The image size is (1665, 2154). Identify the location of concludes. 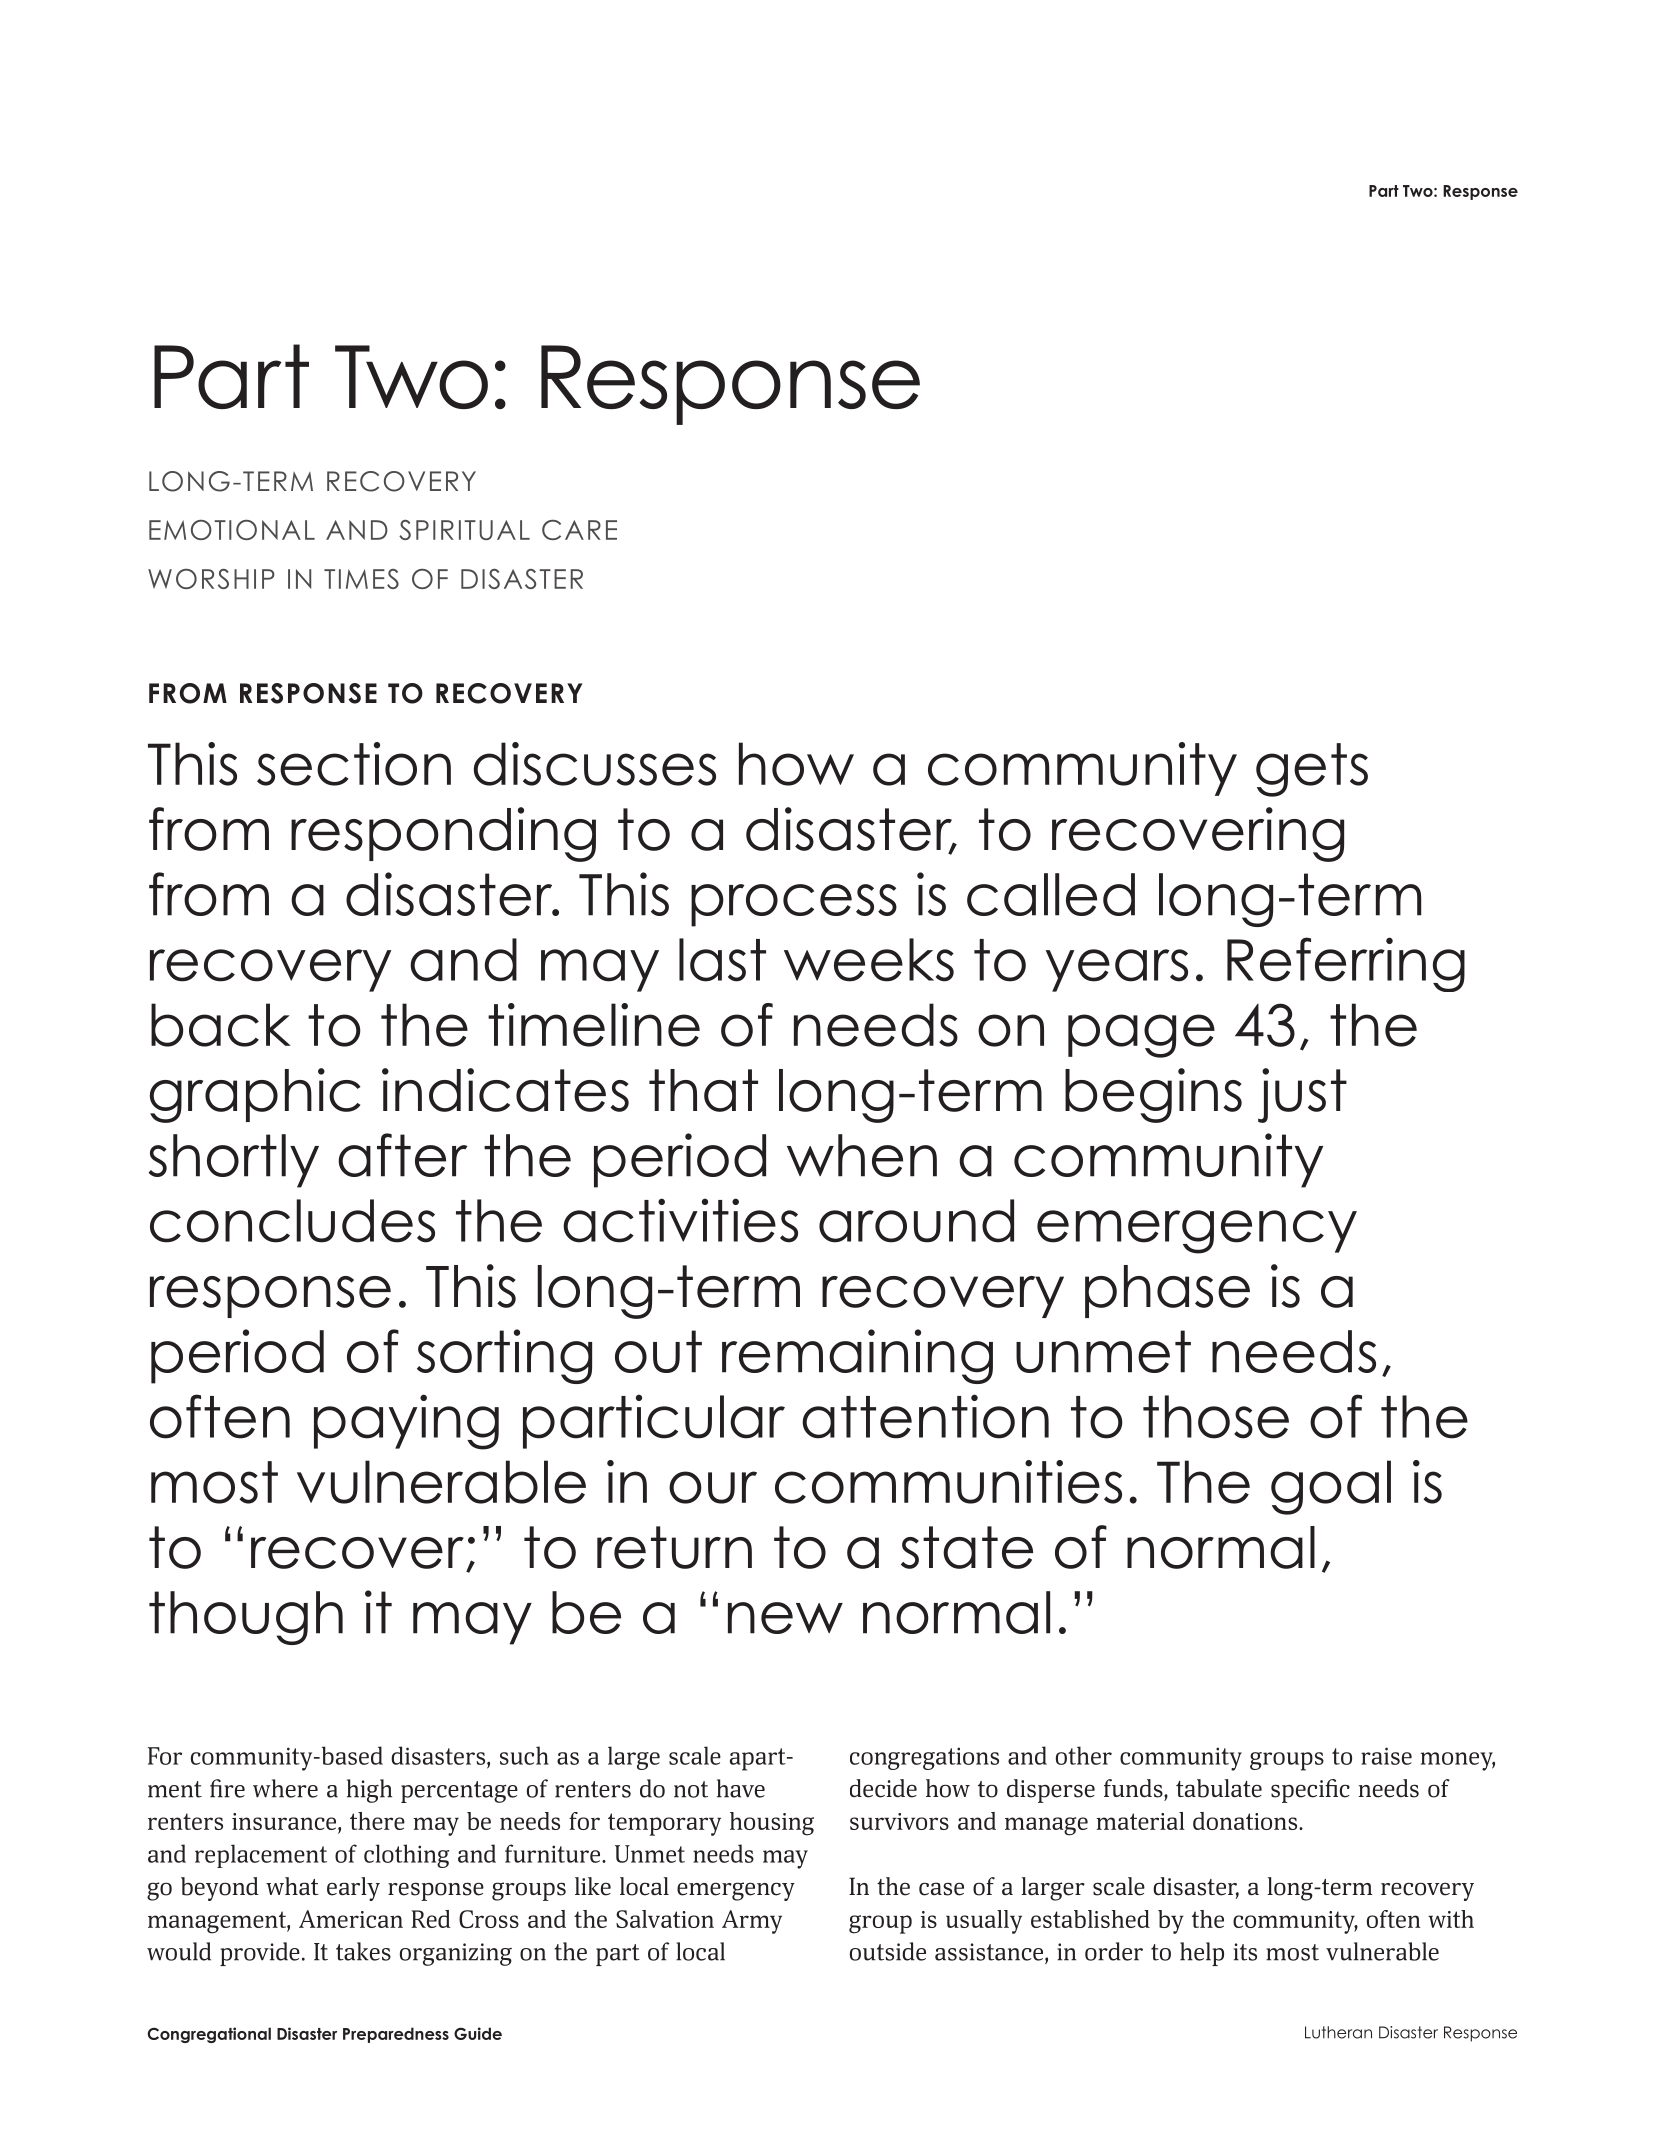
(292, 1221).
